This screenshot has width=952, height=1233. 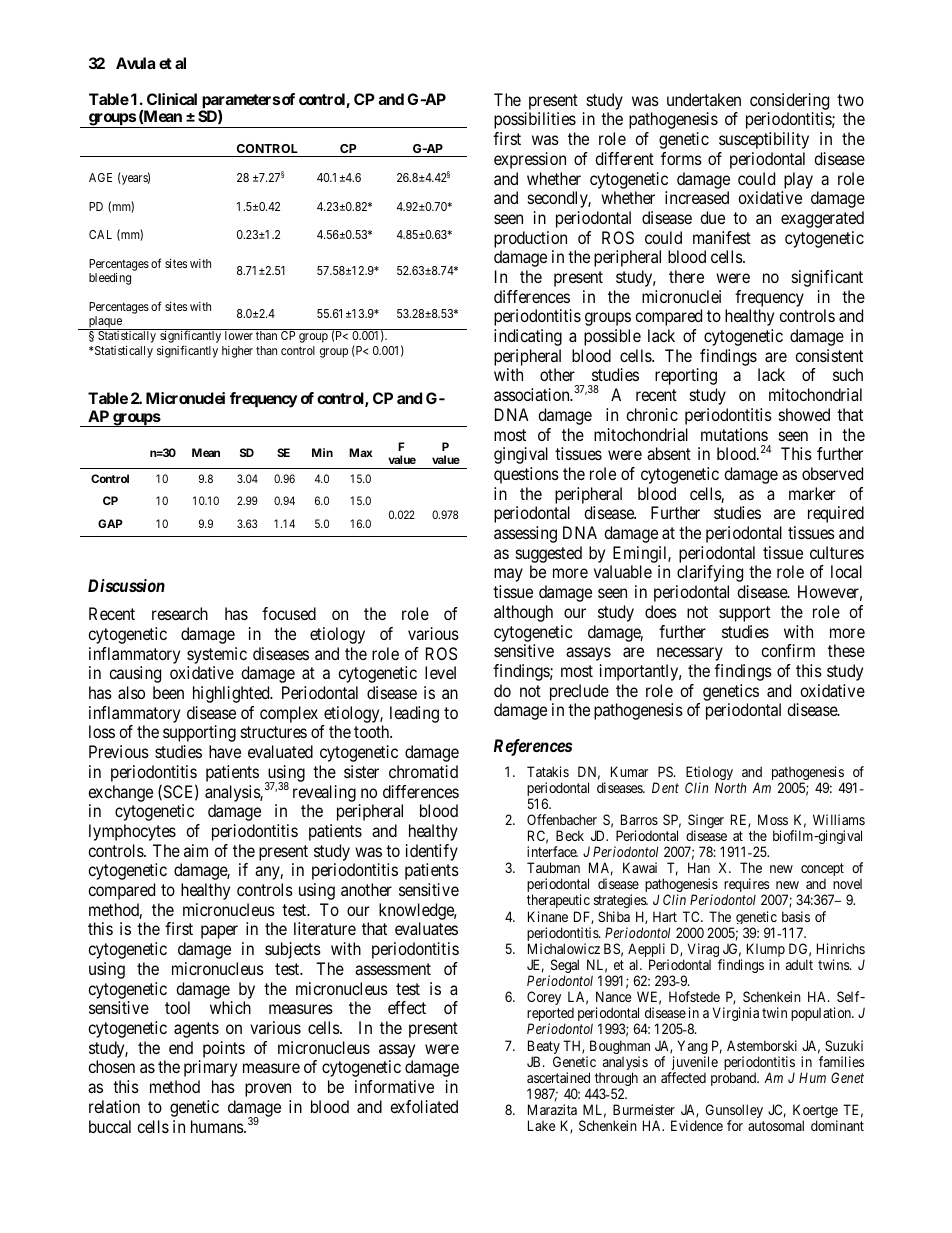 What do you see at coordinates (180, 613) in the screenshot?
I see `research` at bounding box center [180, 613].
